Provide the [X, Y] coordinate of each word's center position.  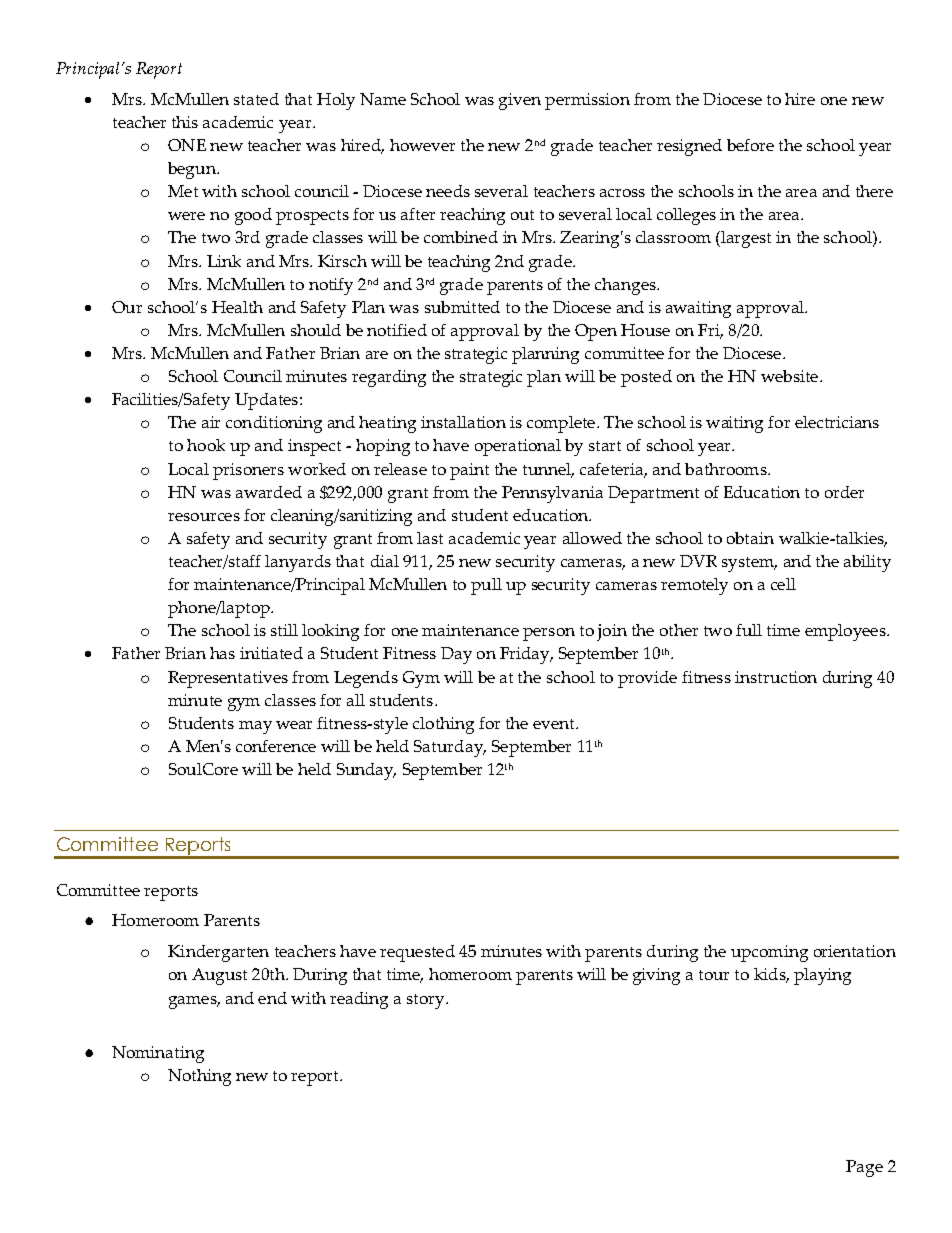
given [520, 101]
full [749, 630]
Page [864, 1168]
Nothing [199, 1077]
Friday [526, 655]
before [750, 145]
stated [256, 99]
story [427, 1001]
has [222, 653]
